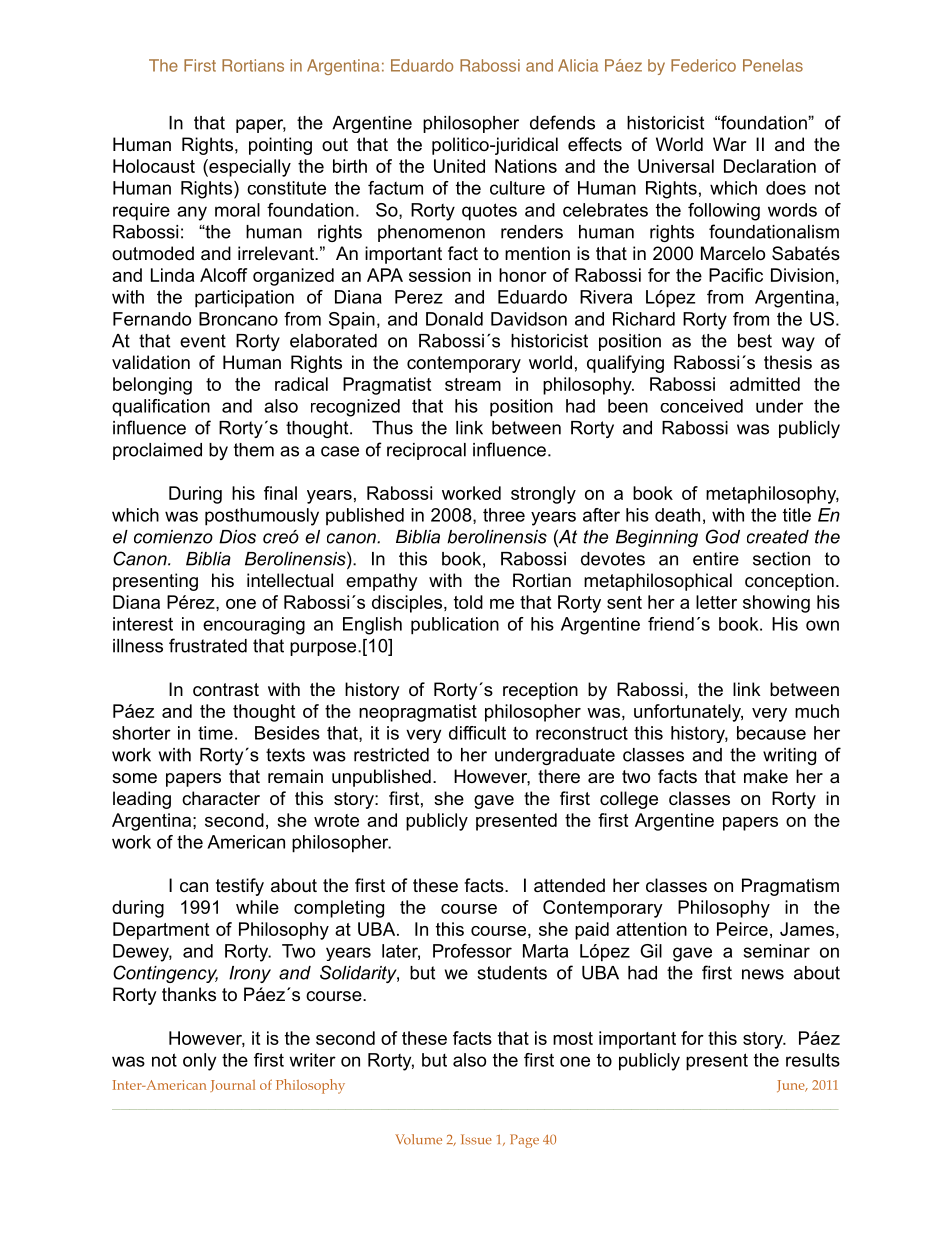 This screenshot has height=1233, width=952. Describe the element at coordinates (221, 798) in the screenshot. I see `character` at that location.
